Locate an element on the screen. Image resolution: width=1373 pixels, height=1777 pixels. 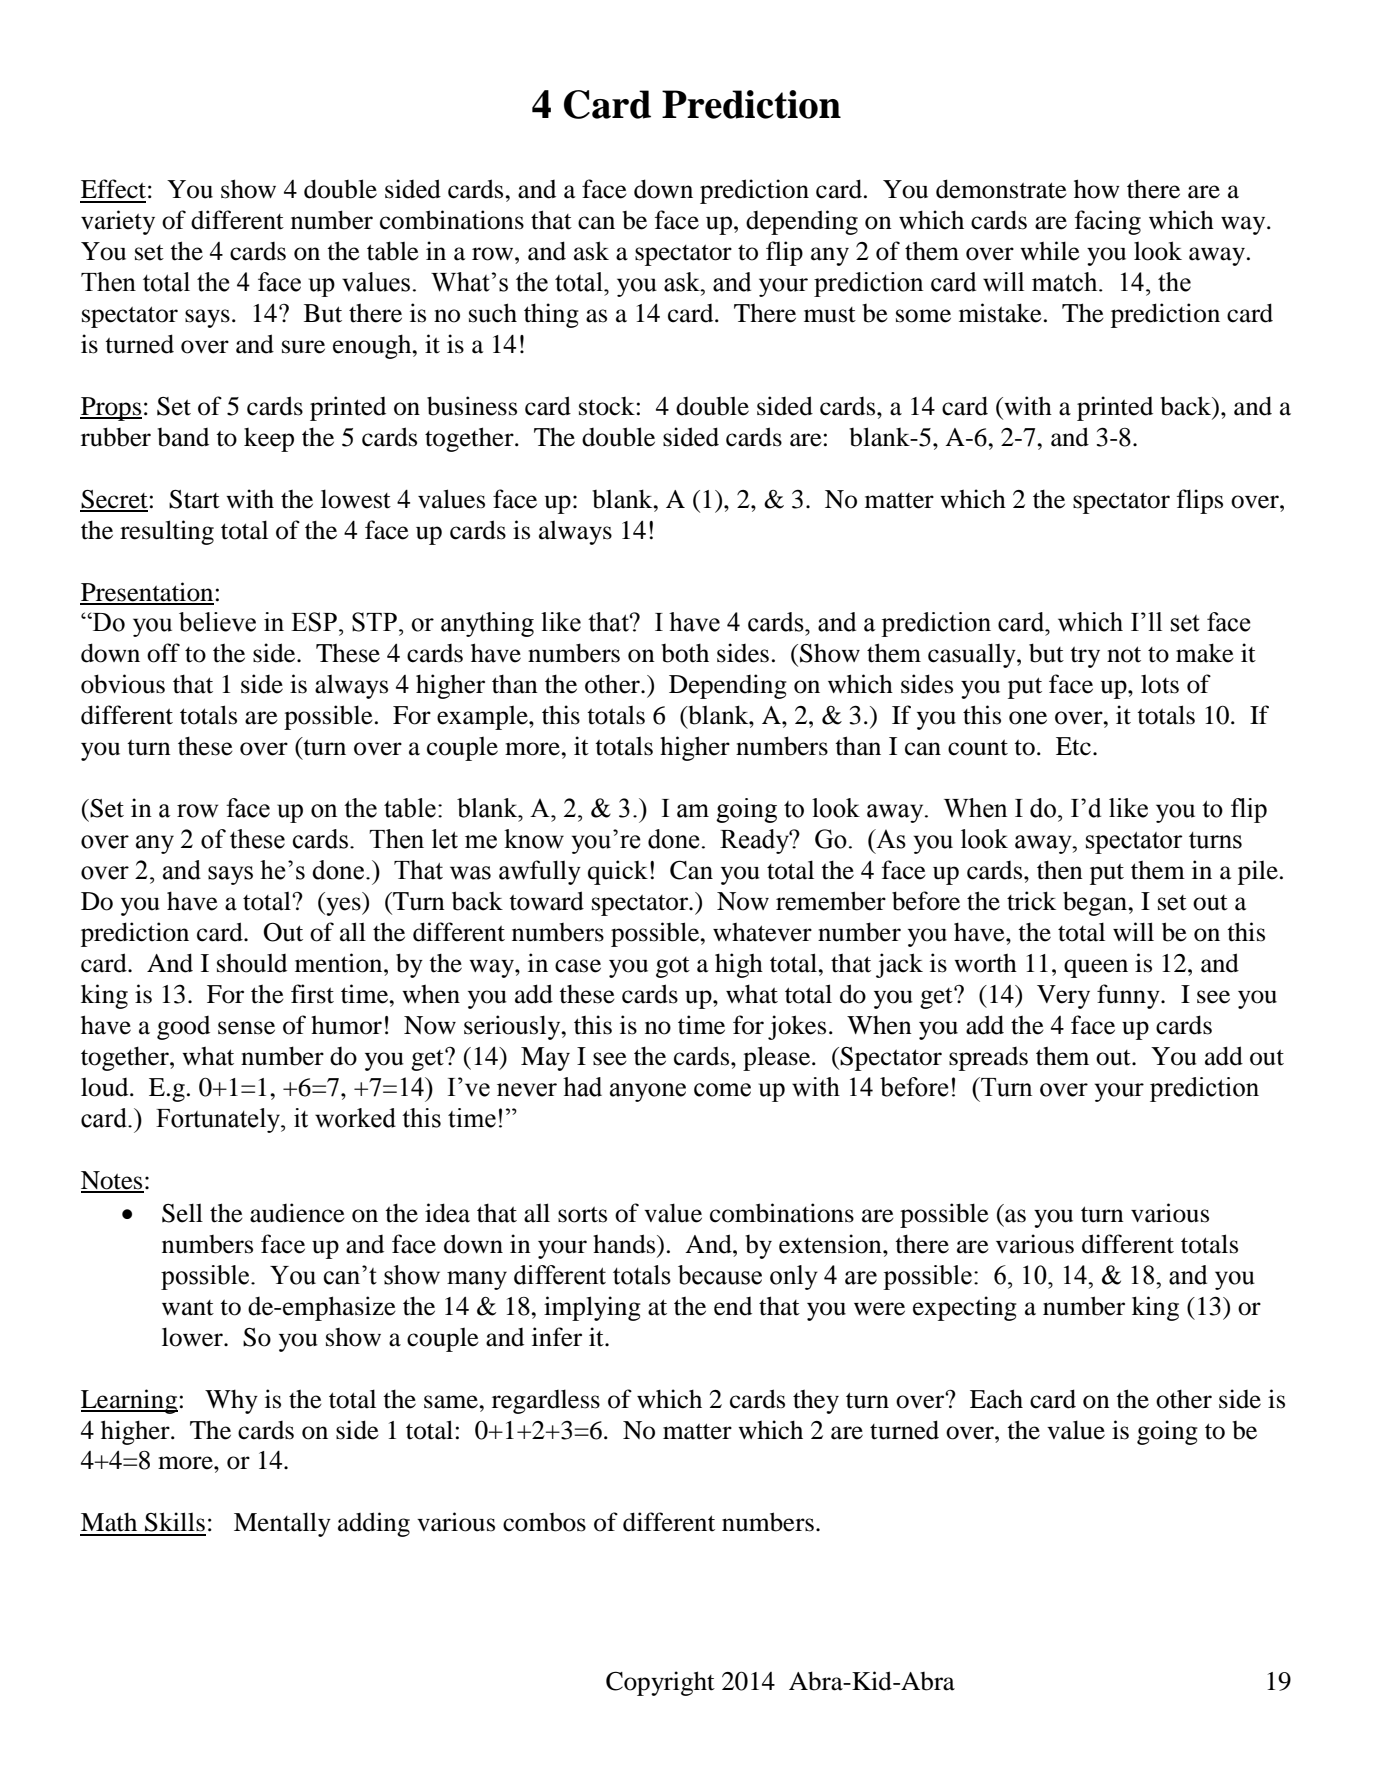
variety is located at coordinates (118, 222).
